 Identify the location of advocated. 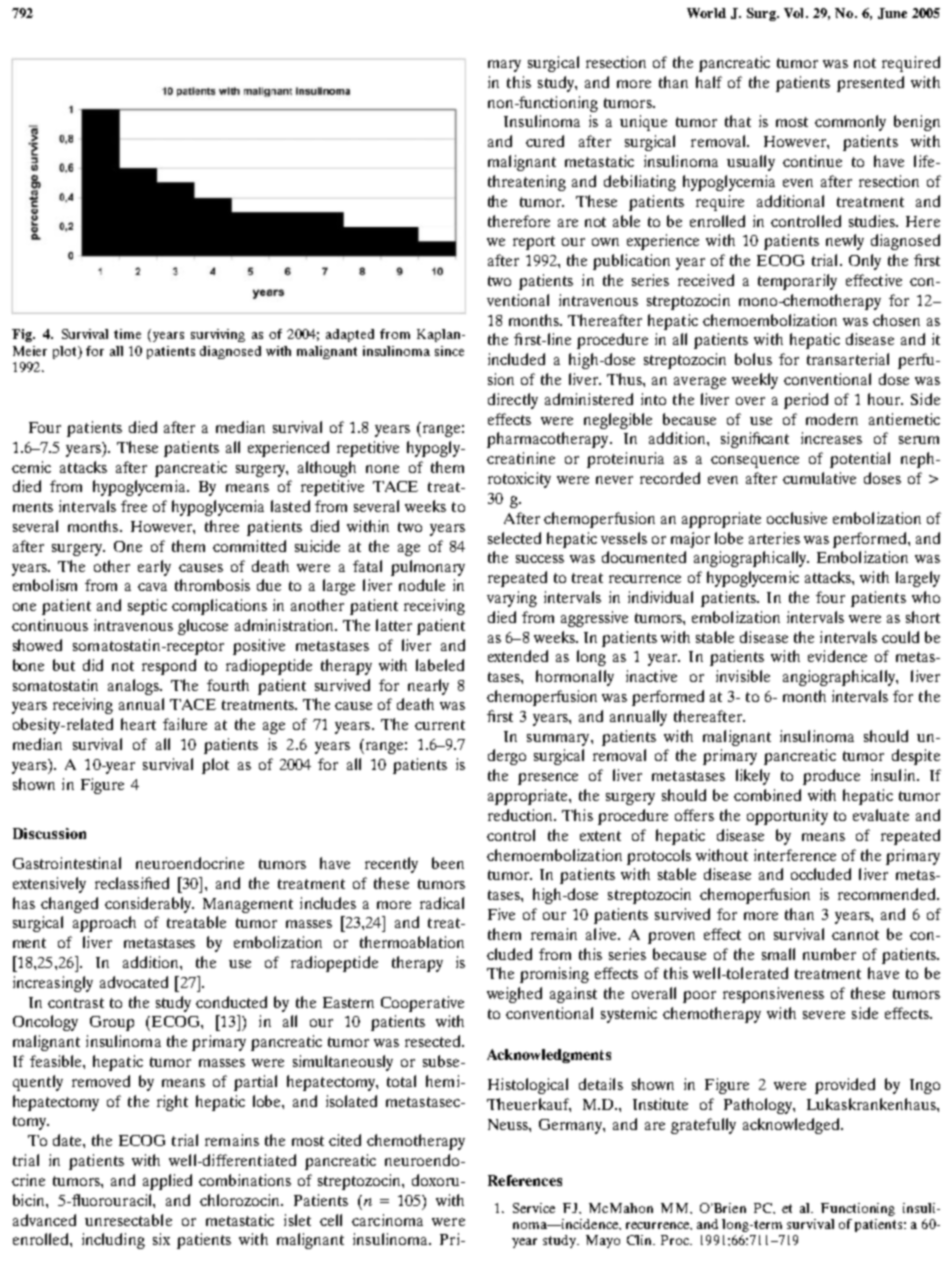
(134, 982).
